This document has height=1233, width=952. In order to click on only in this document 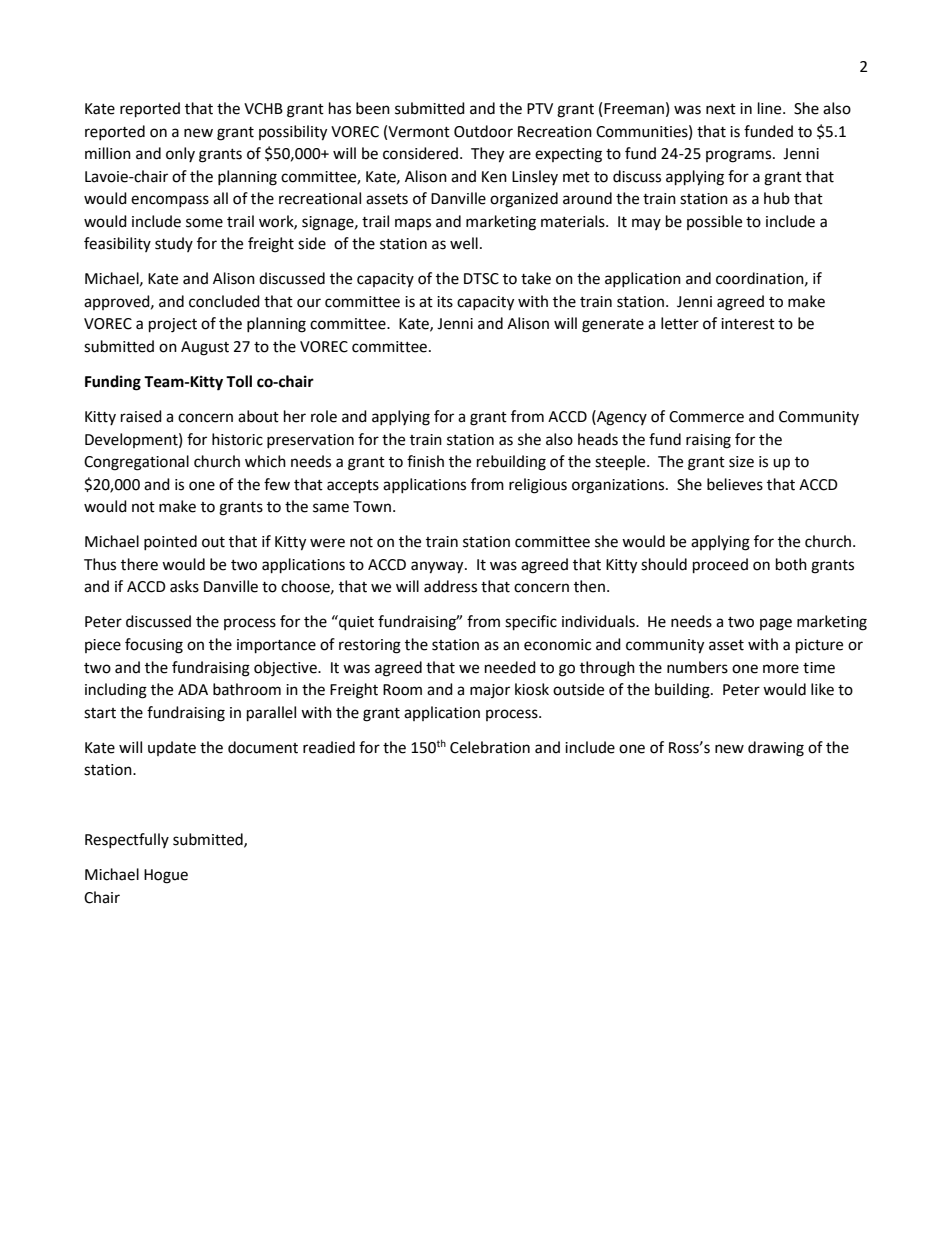, I will do `click(180, 154)`.
